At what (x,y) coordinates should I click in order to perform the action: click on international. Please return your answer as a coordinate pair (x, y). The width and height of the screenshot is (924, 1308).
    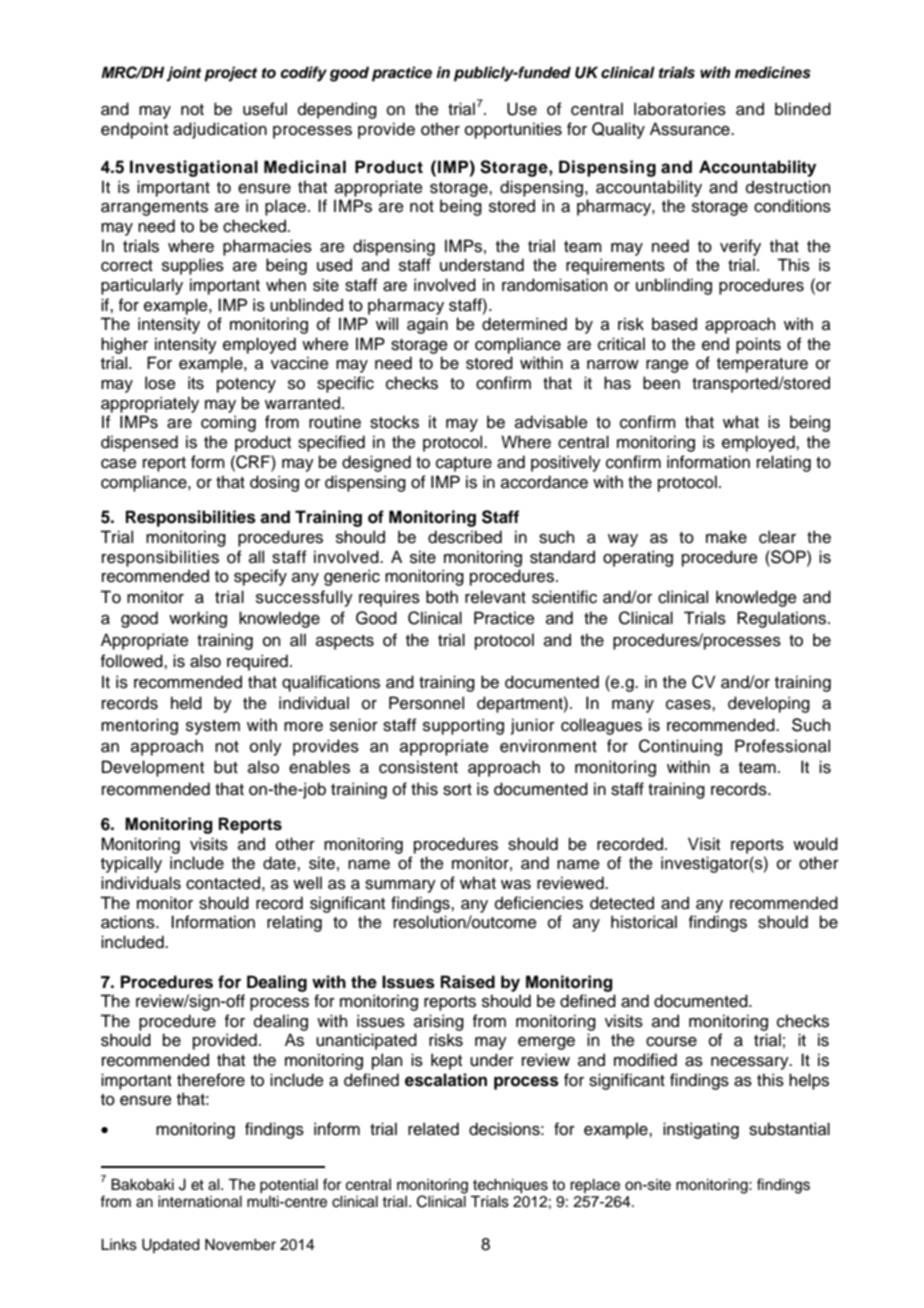
    Looking at the image, I should click on (200, 1202).
